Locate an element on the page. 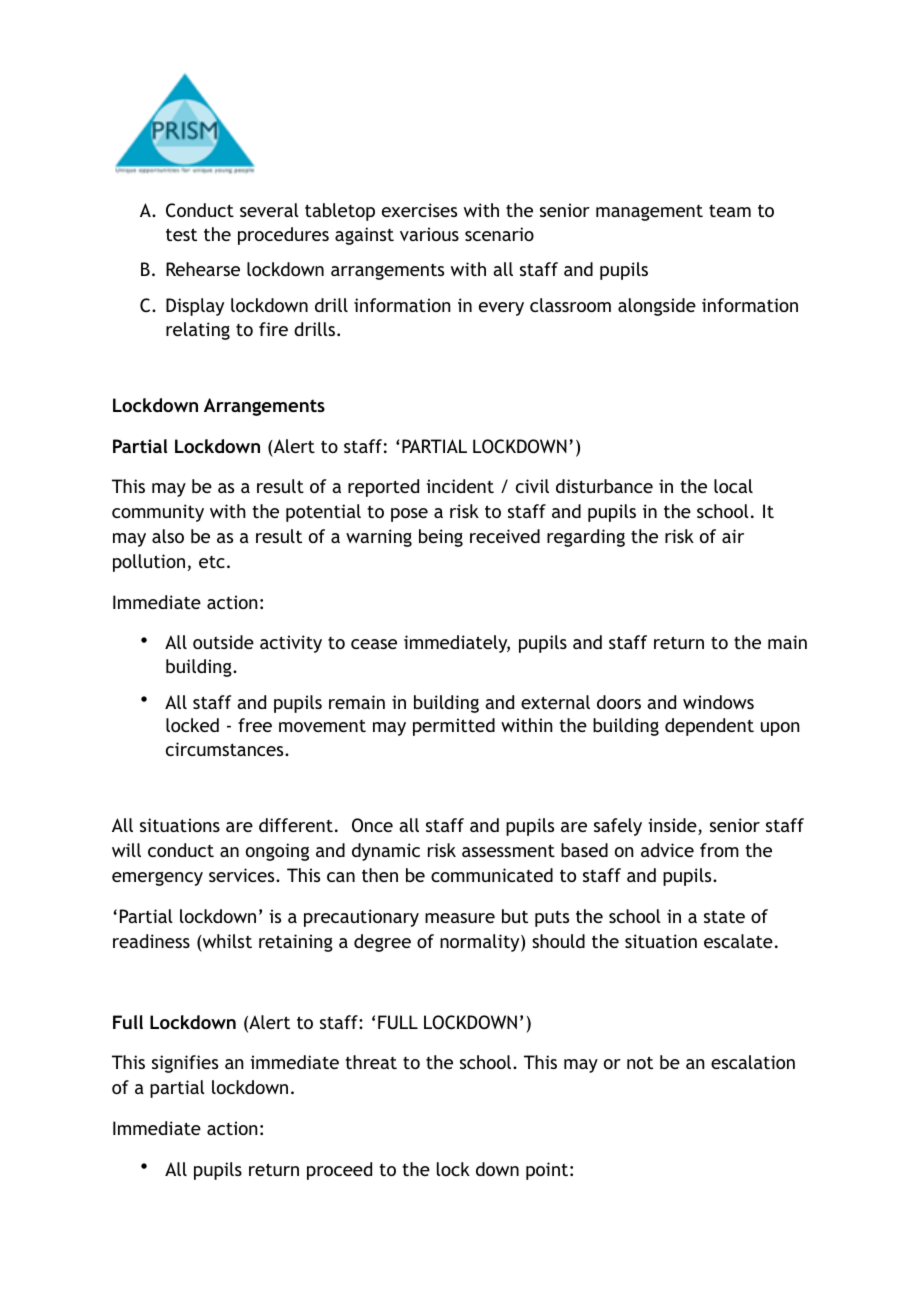 This document has height=1308, width=924. signifies is located at coordinates (185, 1064).
